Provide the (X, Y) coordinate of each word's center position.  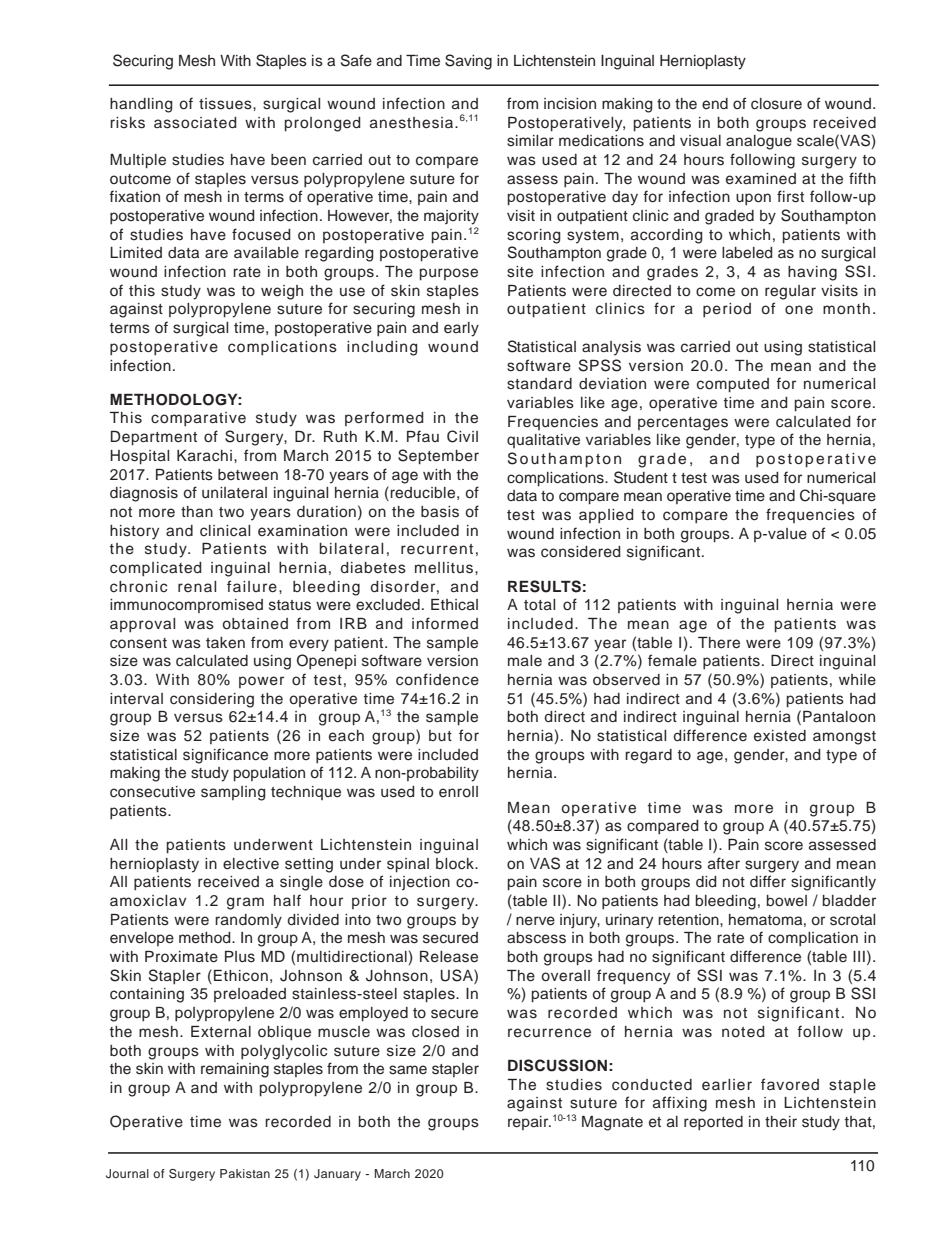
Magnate (612, 1123)
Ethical (454, 604)
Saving (468, 62)
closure (776, 104)
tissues (226, 104)
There (719, 643)
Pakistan (245, 1173)
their (781, 1122)
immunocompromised (186, 606)
